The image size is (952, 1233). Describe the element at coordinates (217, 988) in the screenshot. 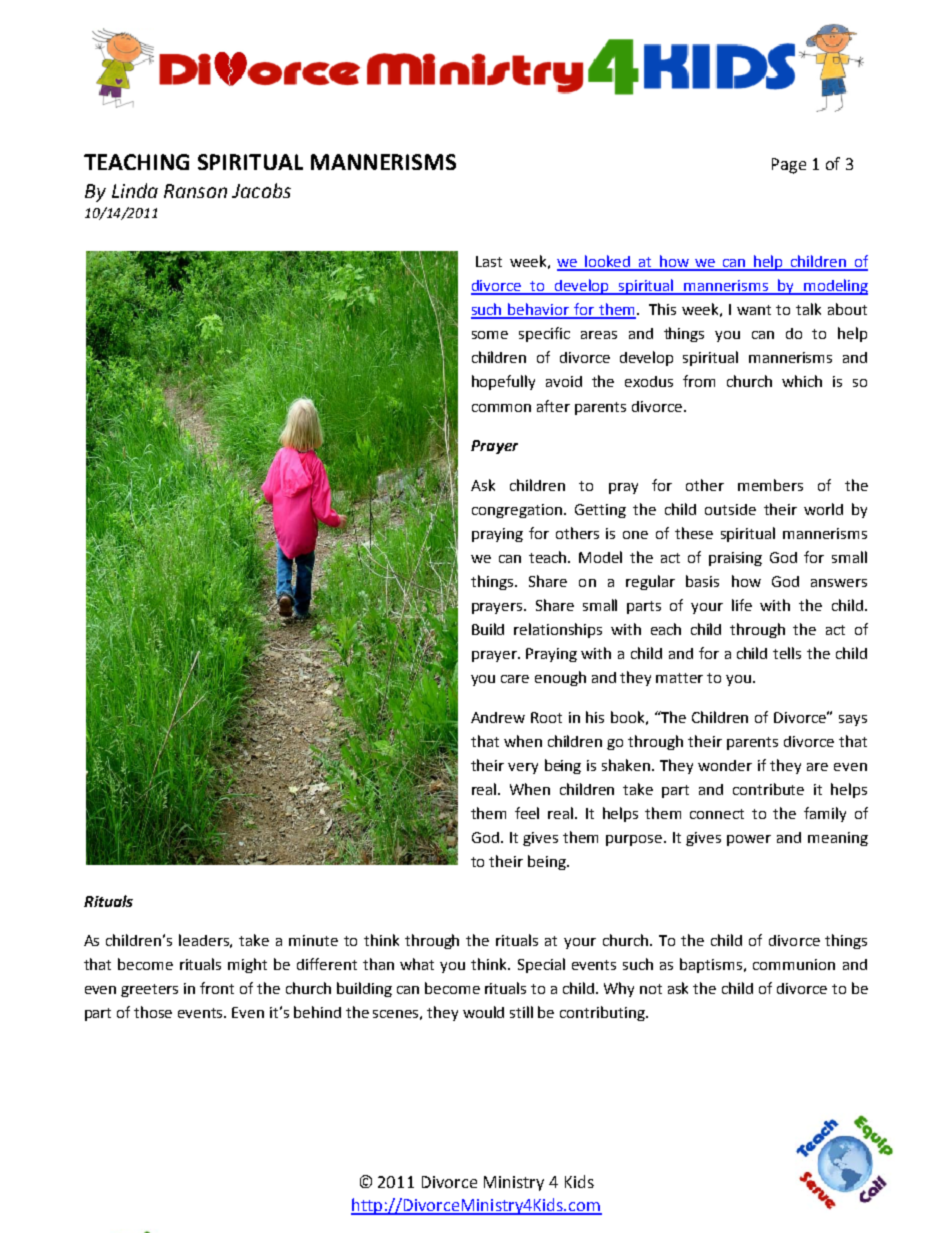

I see `front` at that location.
